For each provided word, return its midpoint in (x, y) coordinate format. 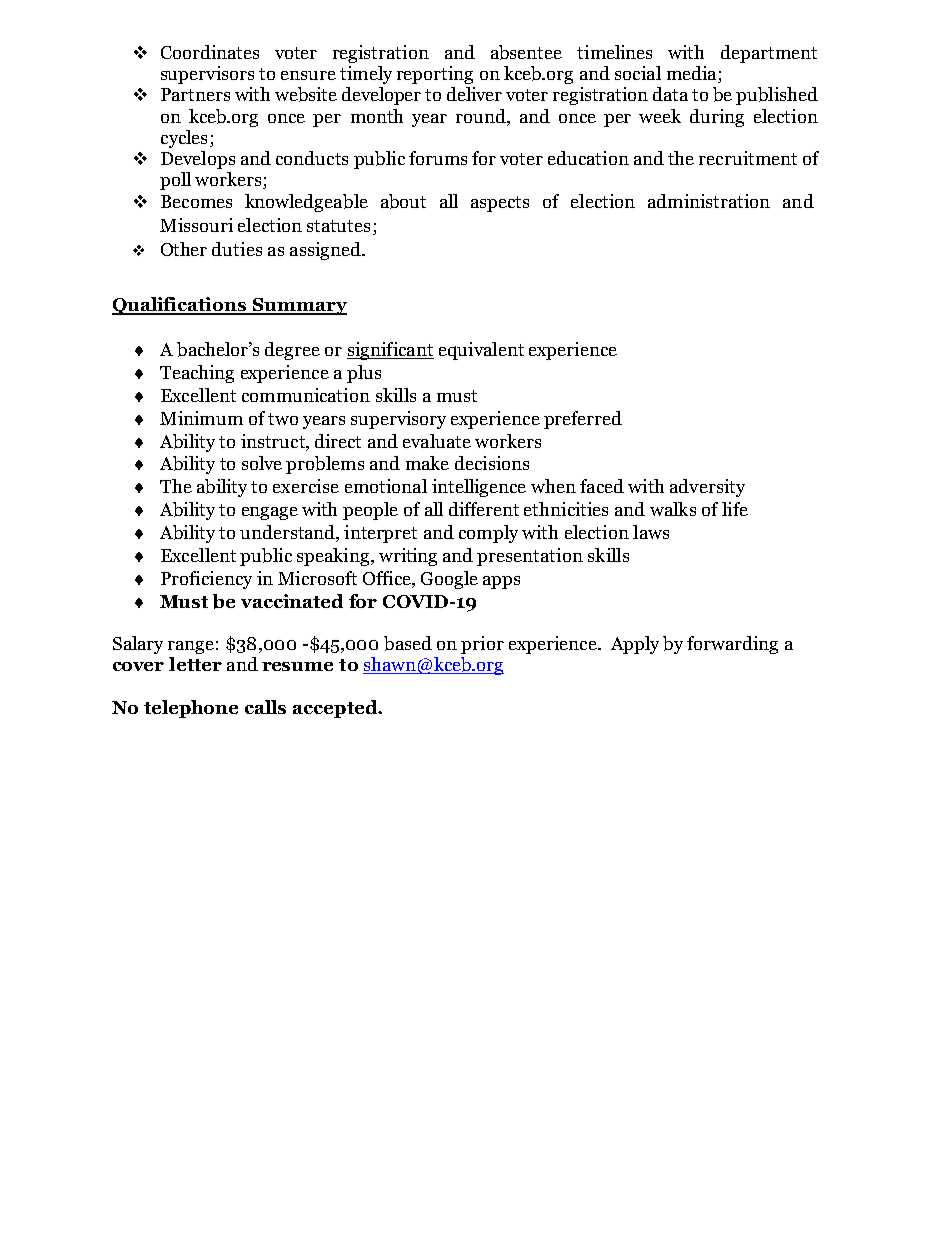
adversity (707, 488)
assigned (326, 251)
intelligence (479, 488)
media (693, 74)
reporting (435, 75)
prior (482, 645)
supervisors (207, 75)
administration (709, 201)
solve (262, 463)
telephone (191, 709)
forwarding (732, 645)
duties (237, 249)
